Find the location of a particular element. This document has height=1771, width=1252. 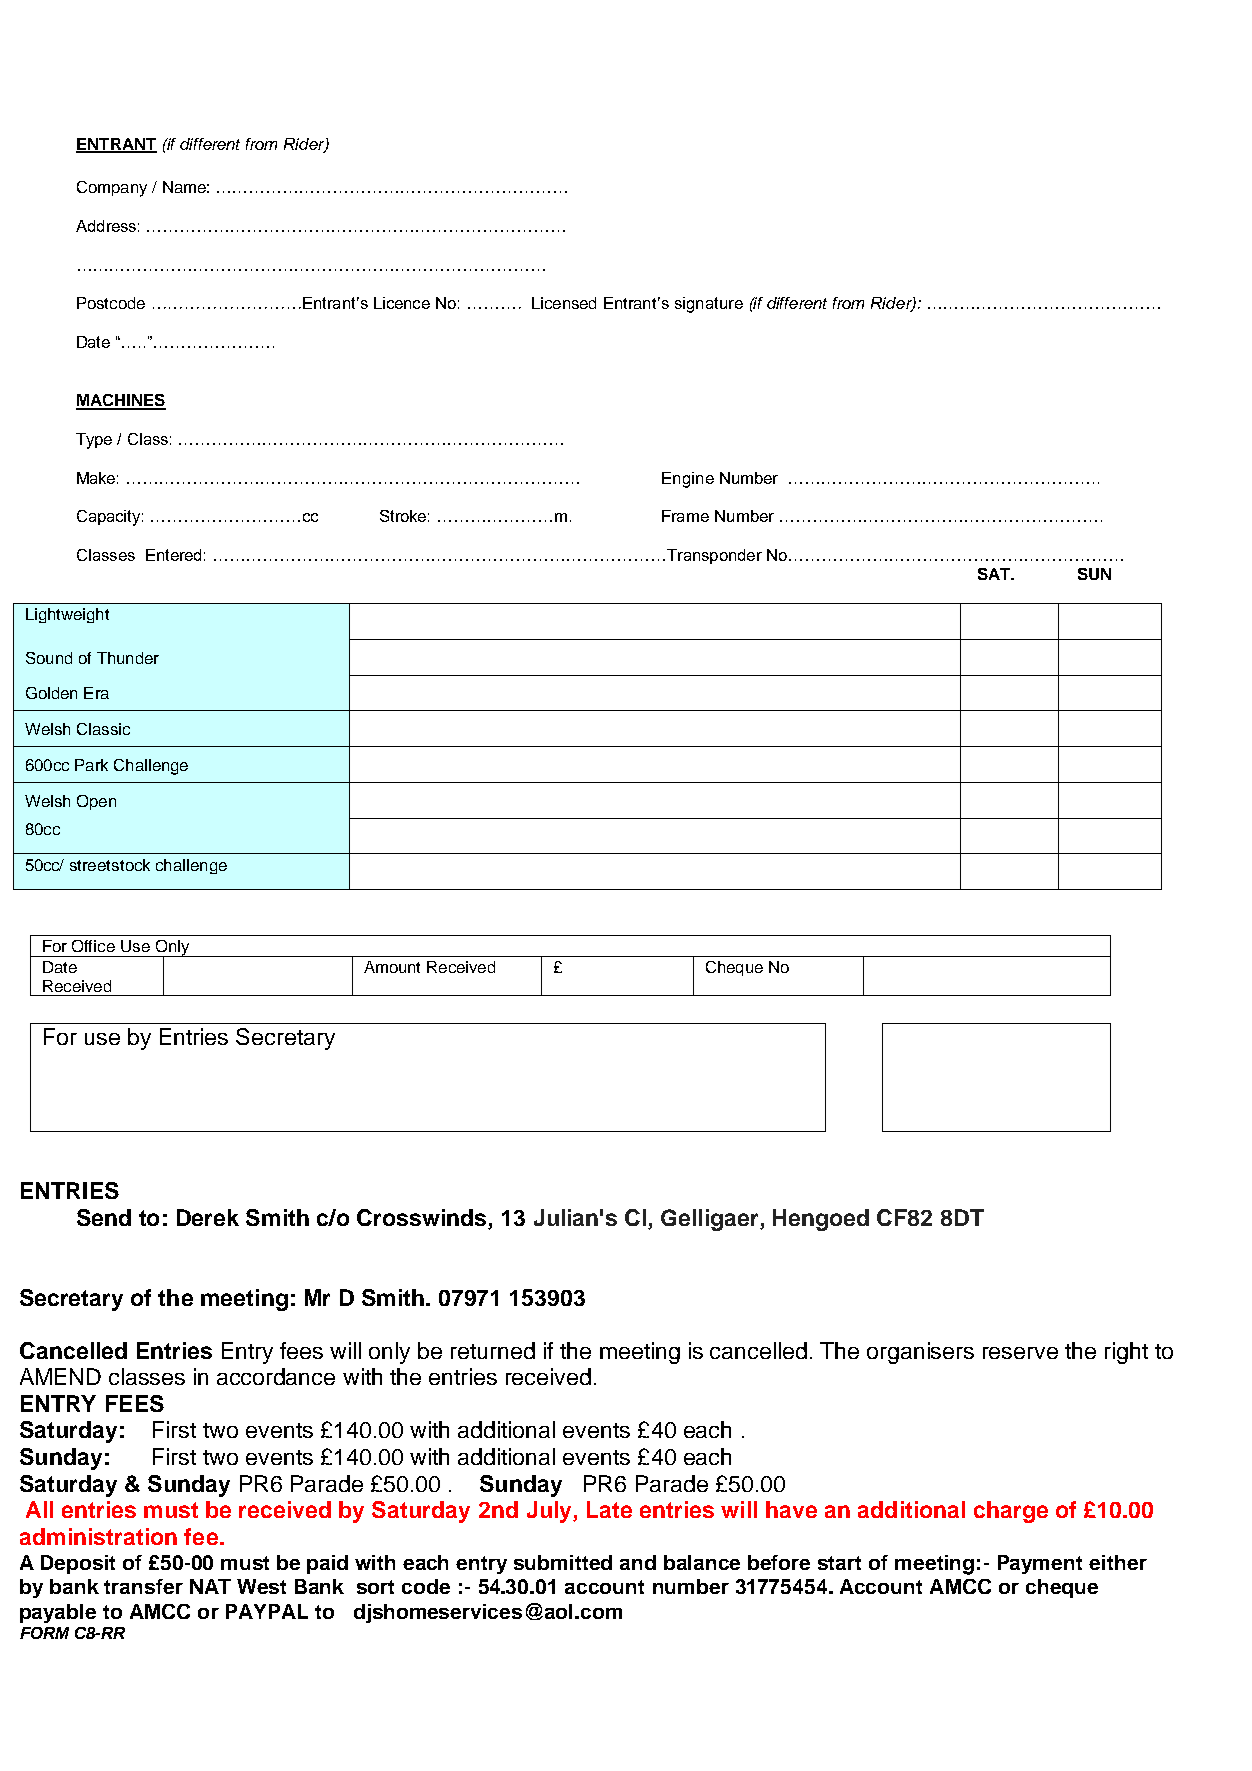

submitted is located at coordinates (563, 1562).
